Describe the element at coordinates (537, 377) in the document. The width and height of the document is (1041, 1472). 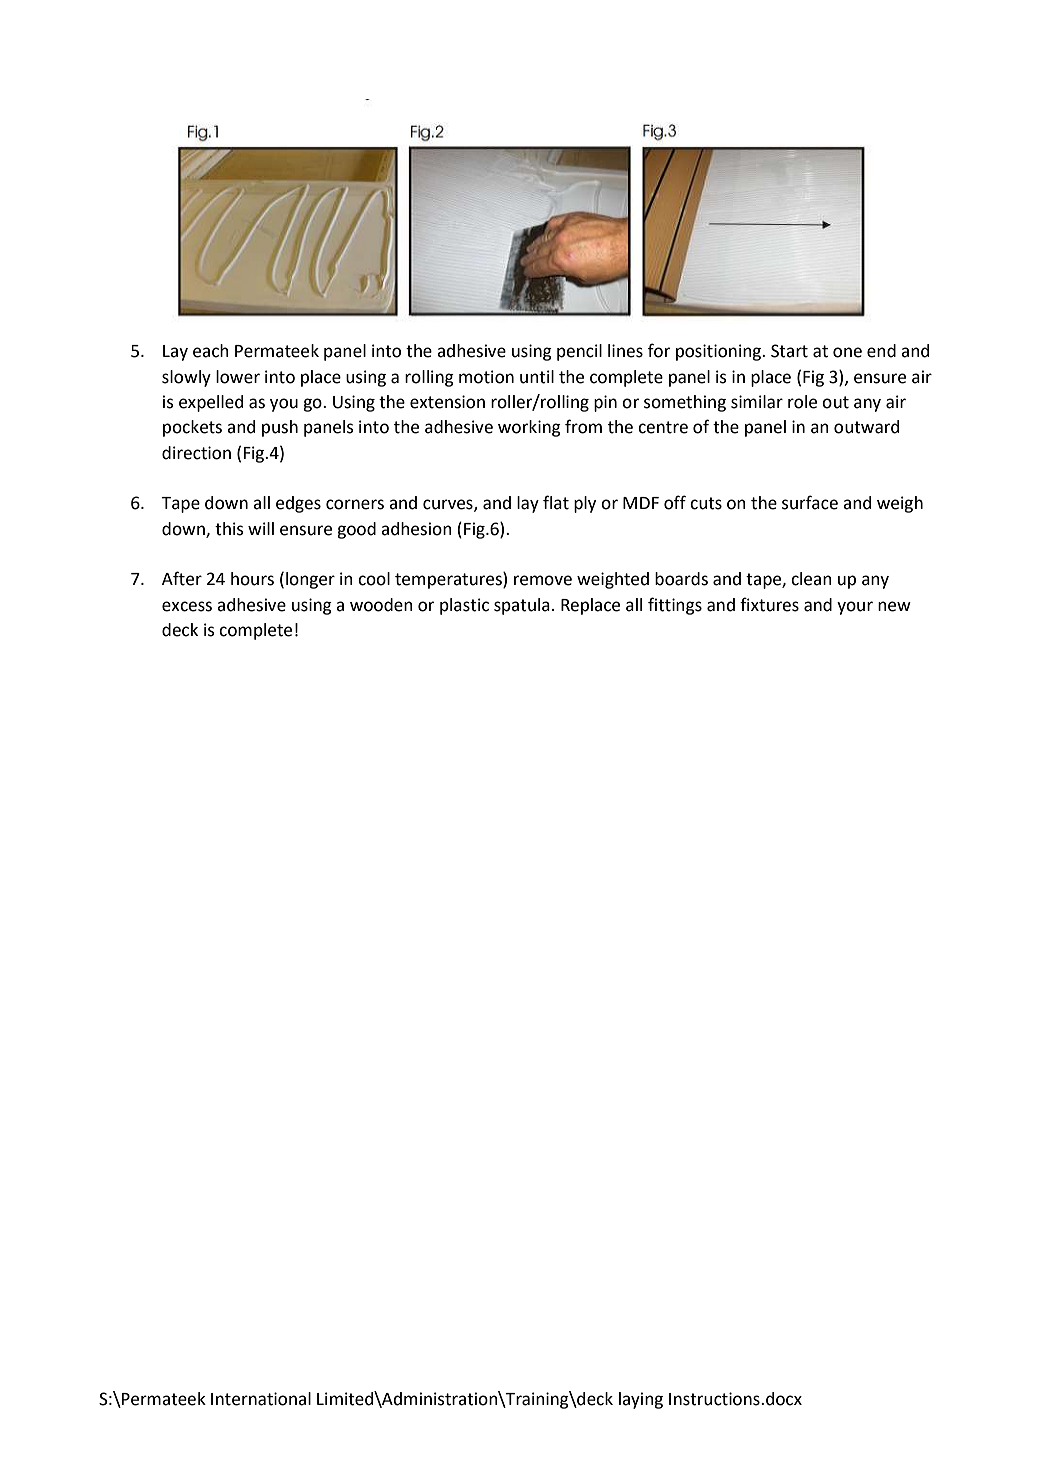
I see `until` at that location.
